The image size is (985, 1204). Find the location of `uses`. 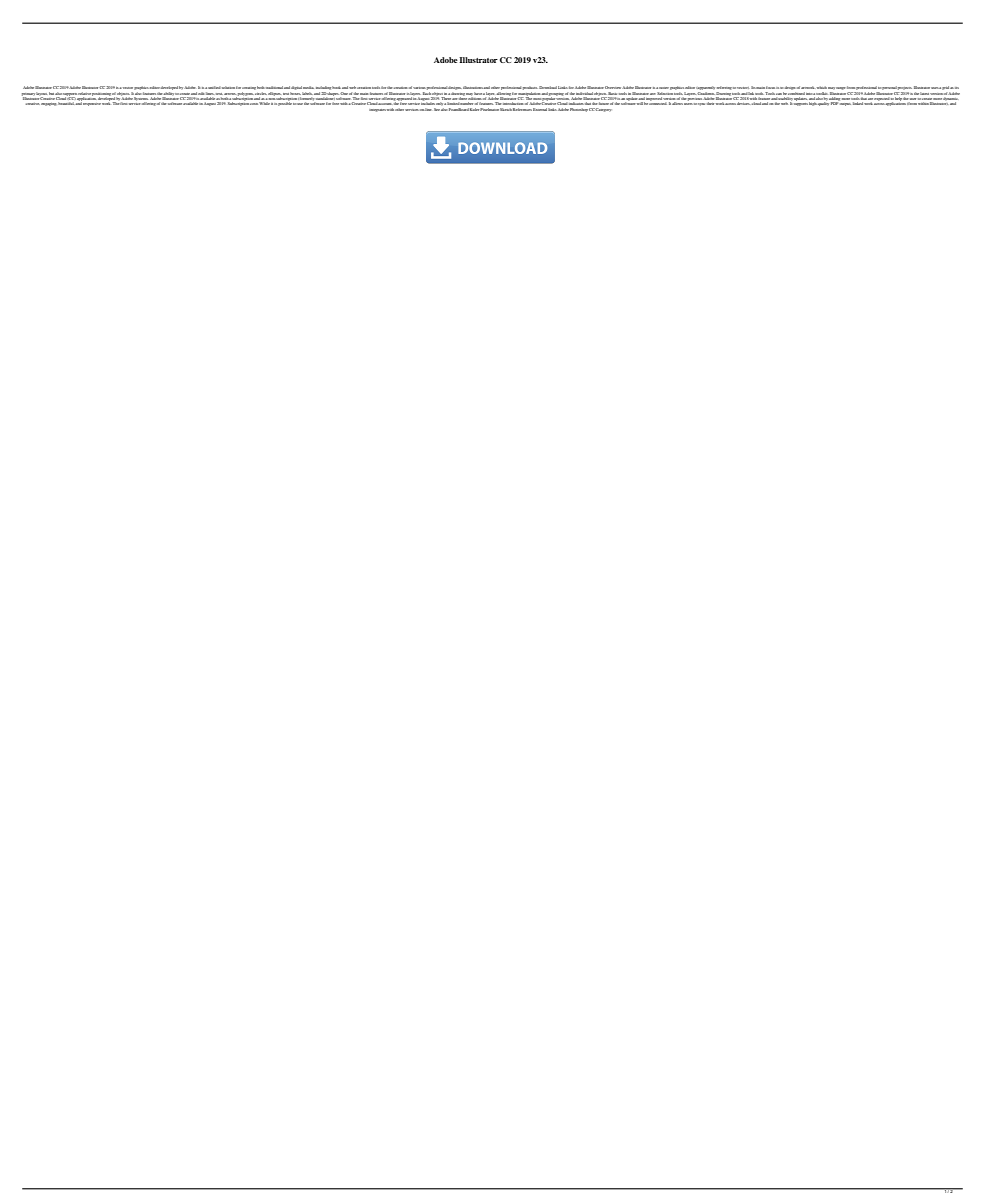

uses is located at coordinates (935, 88).
